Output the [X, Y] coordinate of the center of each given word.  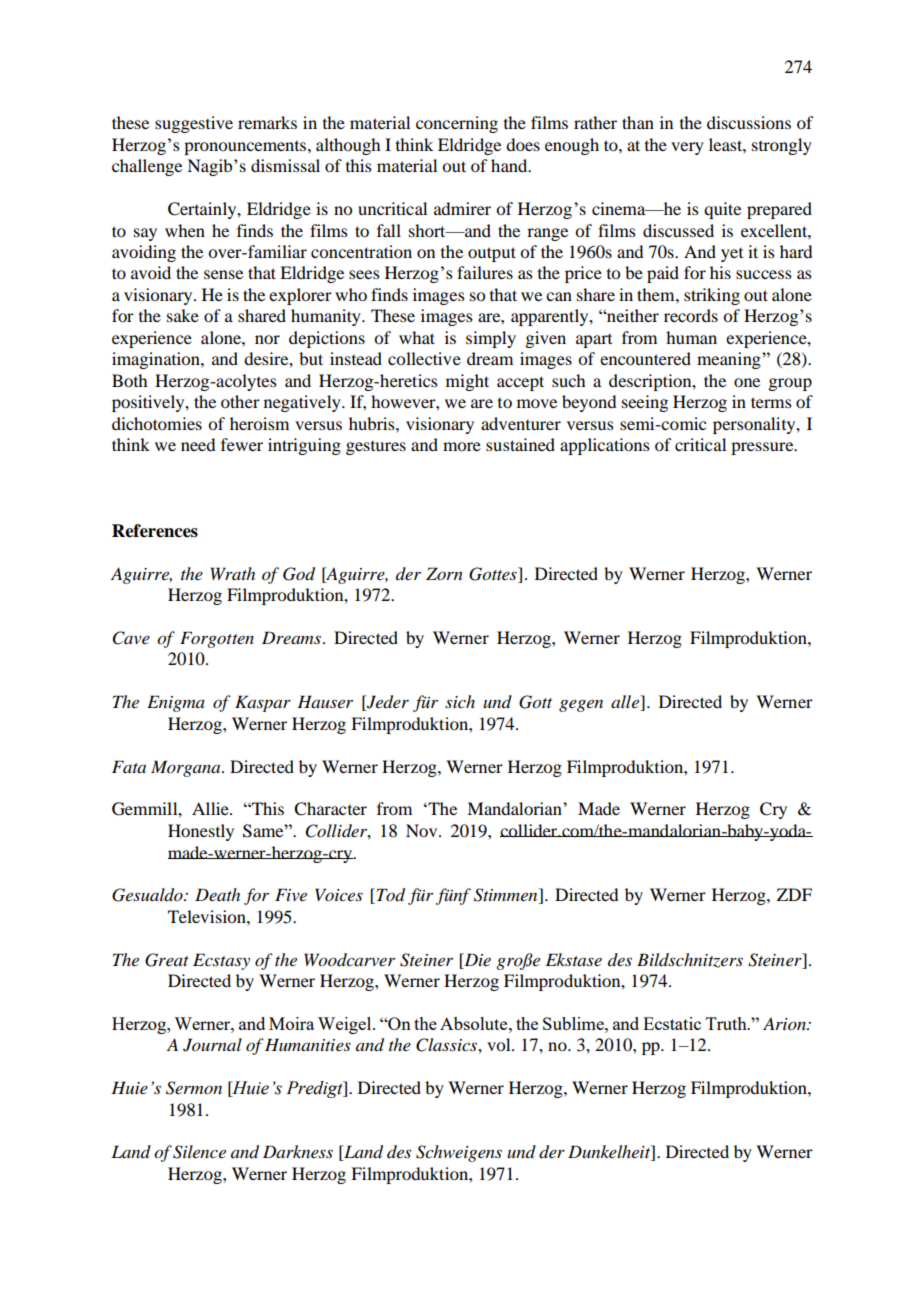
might [467, 382]
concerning [457, 124]
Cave [131, 638]
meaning [730, 360]
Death [217, 894]
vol [500, 1044]
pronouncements [246, 148]
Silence [199, 1152]
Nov [423, 830]
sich [460, 701]
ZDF [794, 894]
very [687, 148]
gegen [581, 705]
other [240, 401]
